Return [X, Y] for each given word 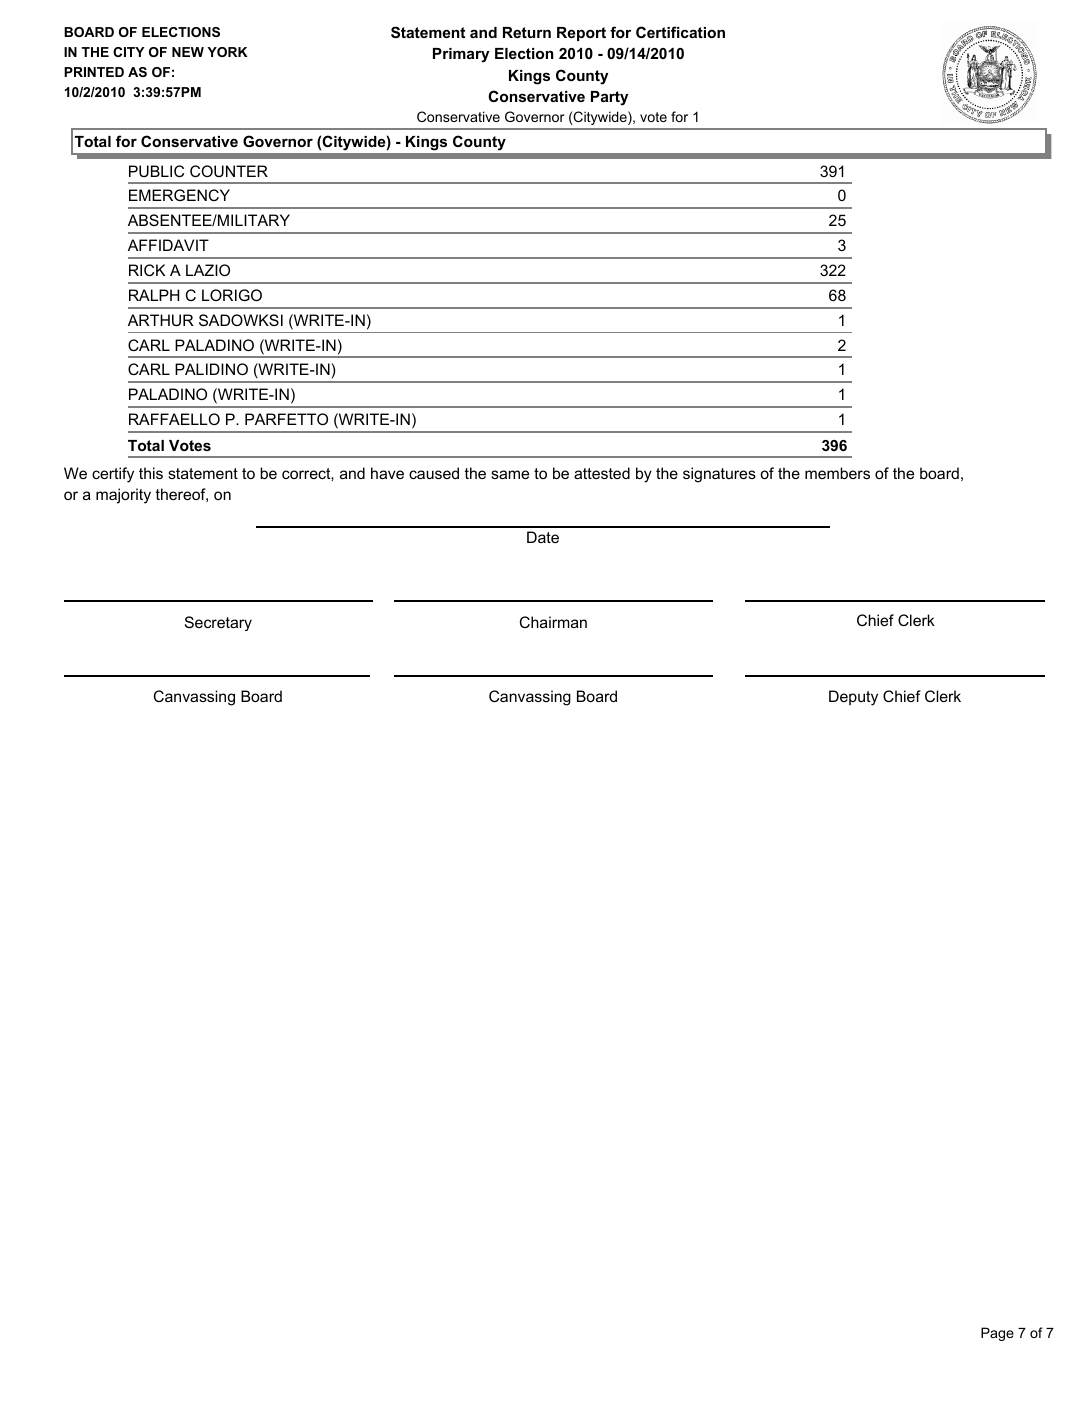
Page [997, 1334]
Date [543, 537]
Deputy [853, 698]
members [837, 473]
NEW [188, 52]
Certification [680, 32]
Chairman [553, 622]
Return [527, 32]
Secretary [218, 623]
